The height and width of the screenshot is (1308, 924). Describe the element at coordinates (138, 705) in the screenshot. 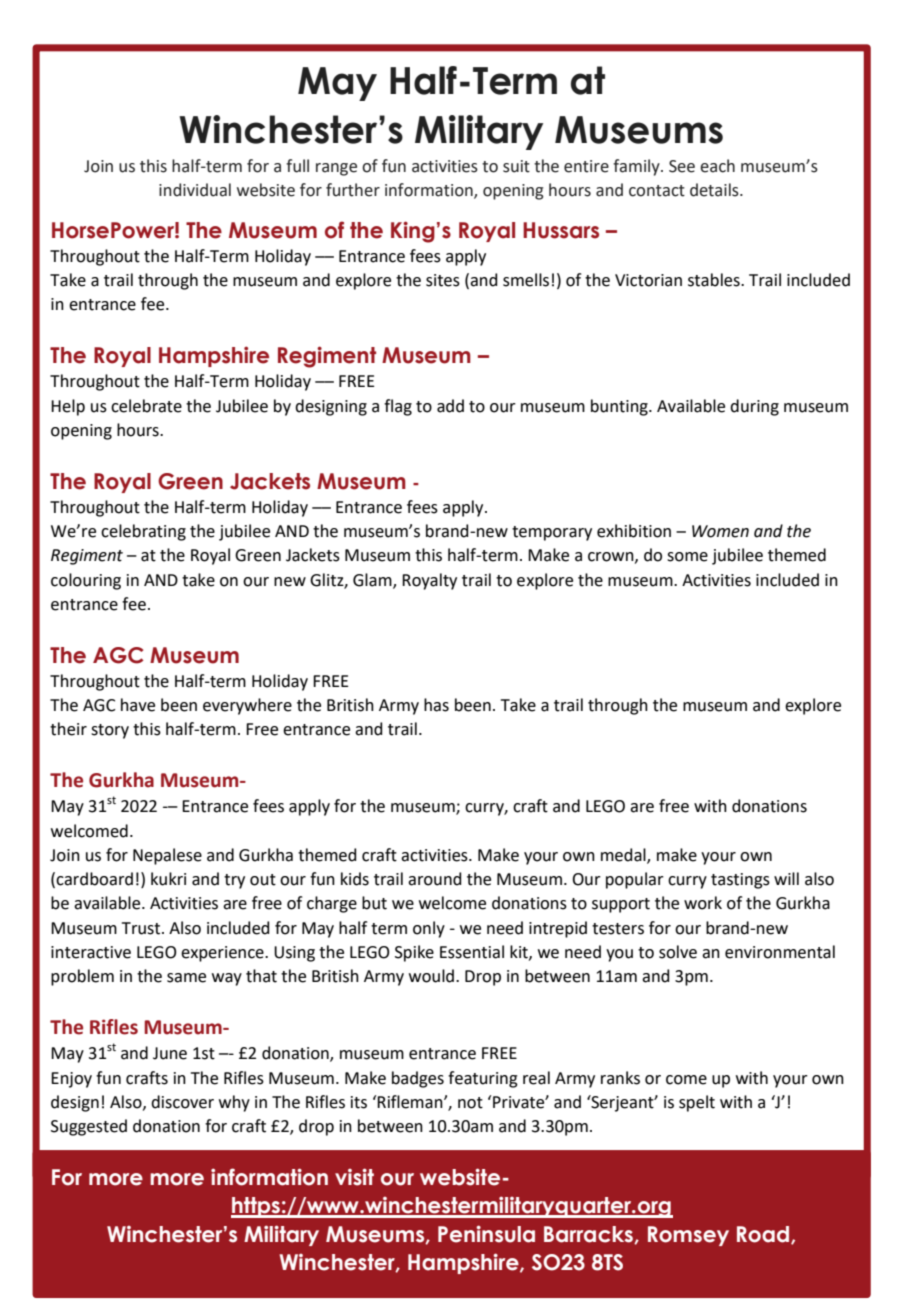

I see `have` at that location.
